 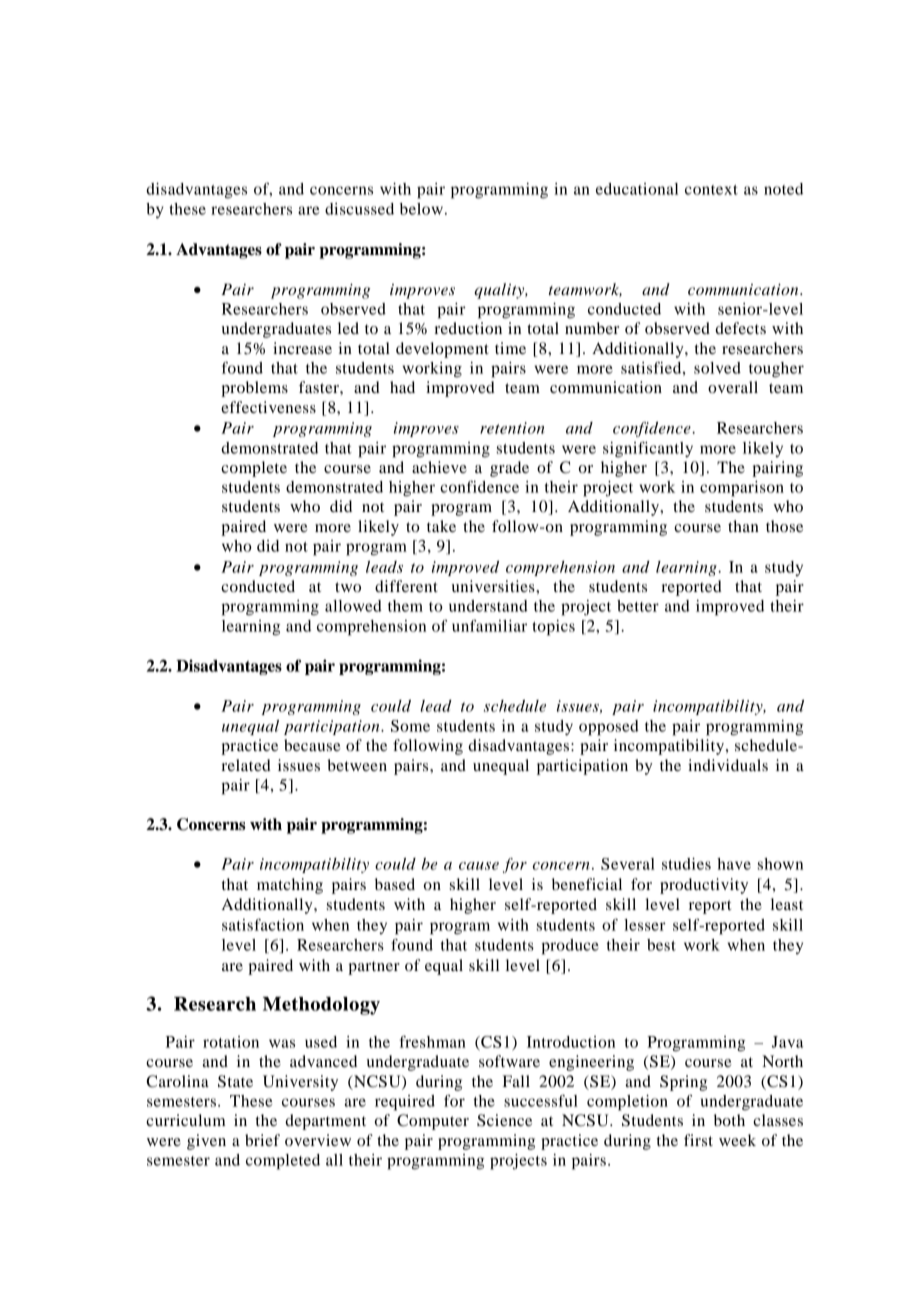 I want to click on Science, so click(x=504, y=1120).
